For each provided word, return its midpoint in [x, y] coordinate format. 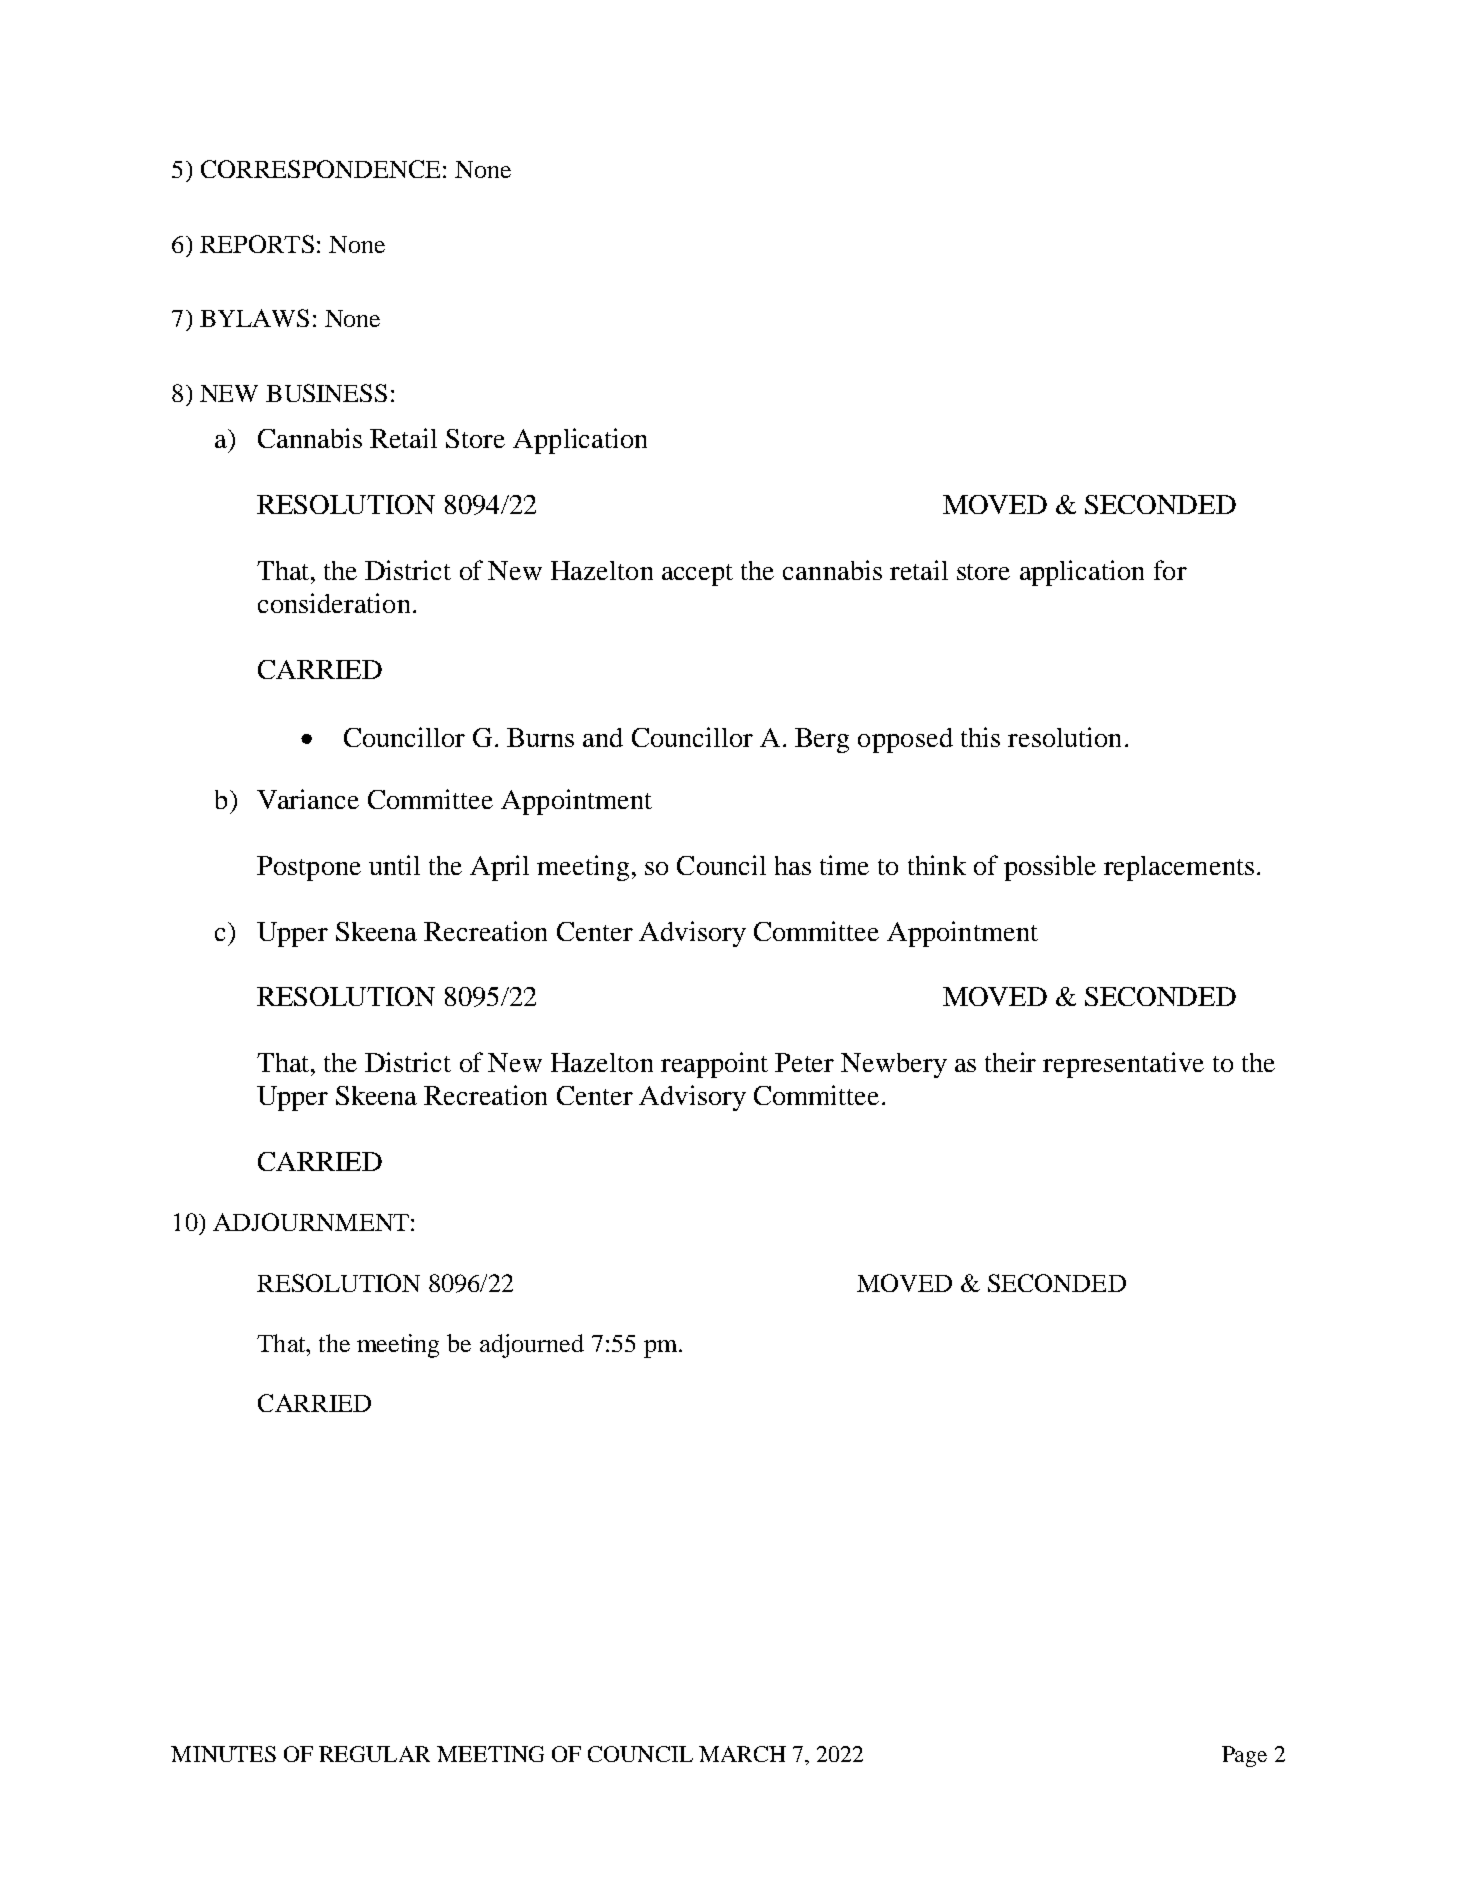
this [980, 737]
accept [697, 575]
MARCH [742, 1754]
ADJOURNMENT [311, 1222]
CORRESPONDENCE [320, 169]
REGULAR [374, 1754]
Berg [822, 740]
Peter [804, 1062]
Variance [308, 799]
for [1170, 570]
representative [1123, 1065]
